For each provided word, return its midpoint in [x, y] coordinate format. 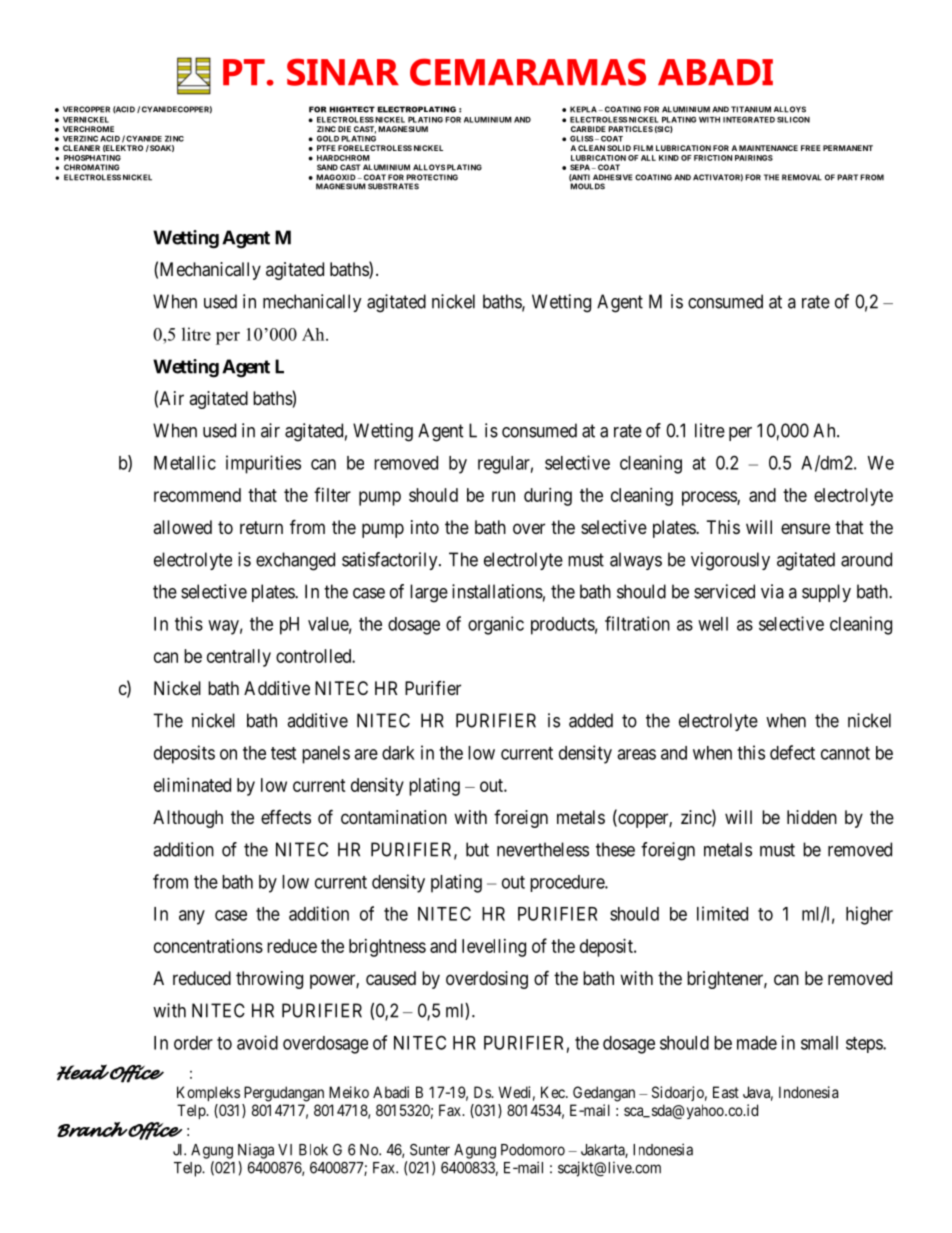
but [477, 849]
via [772, 591]
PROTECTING [432, 177]
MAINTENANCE [768, 148]
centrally [239, 658]
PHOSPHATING [92, 158]
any [192, 917]
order [193, 1043]
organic [496, 625]
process [710, 498]
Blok [313, 1150]
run [503, 496]
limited [722, 913]
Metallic [185, 462]
